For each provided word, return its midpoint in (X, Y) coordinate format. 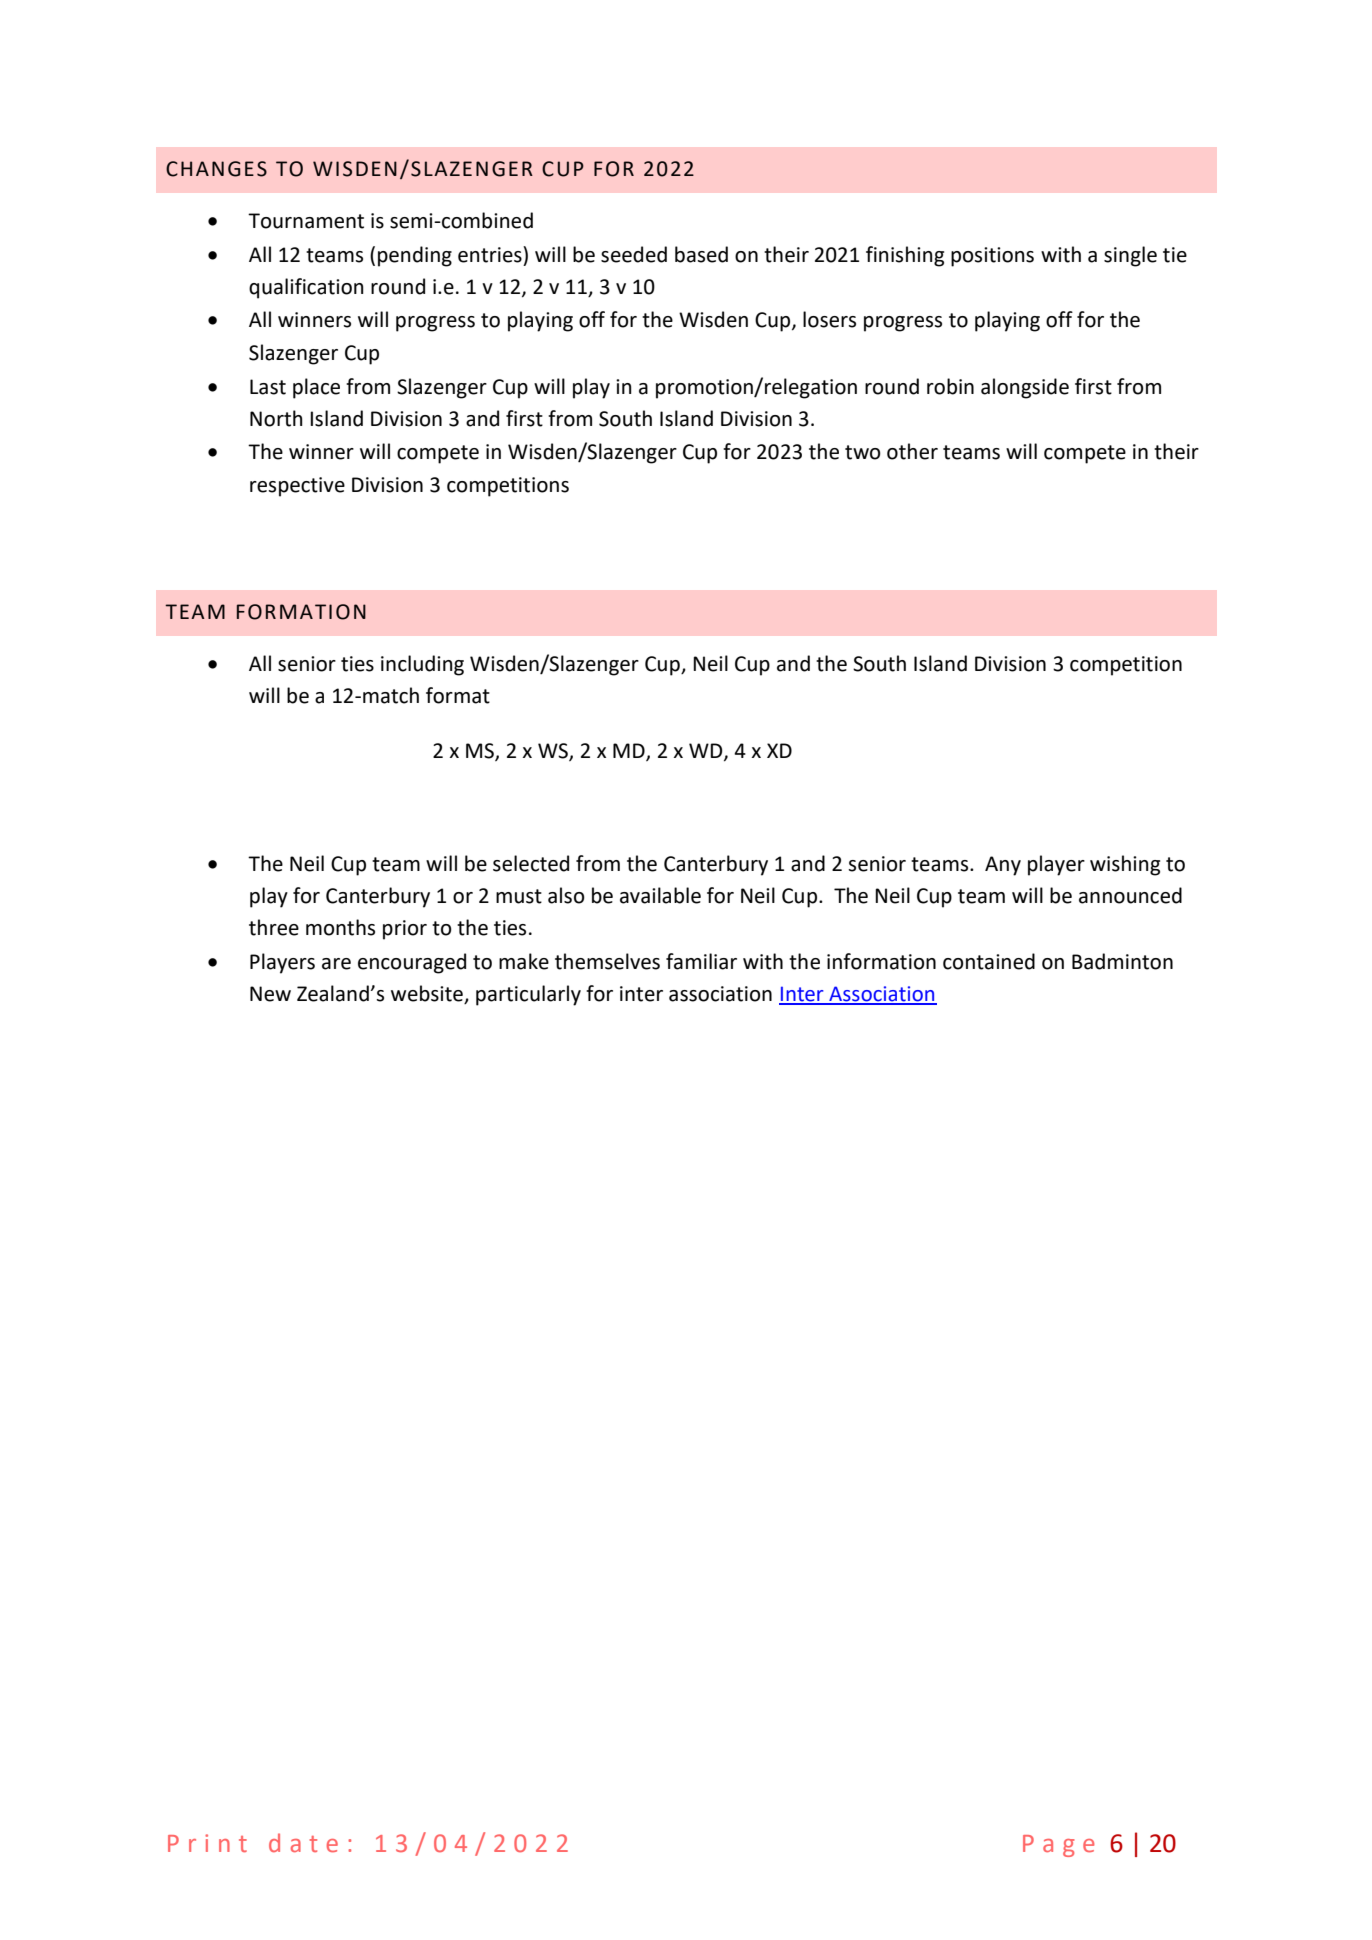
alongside (1025, 388)
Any (1003, 866)
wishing (1125, 865)
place (316, 388)
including (422, 665)
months (340, 927)
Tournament (306, 221)
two (863, 452)
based (701, 254)
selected (531, 863)
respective (297, 487)
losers (829, 319)
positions (992, 257)
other (912, 451)
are (336, 964)
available (660, 895)
